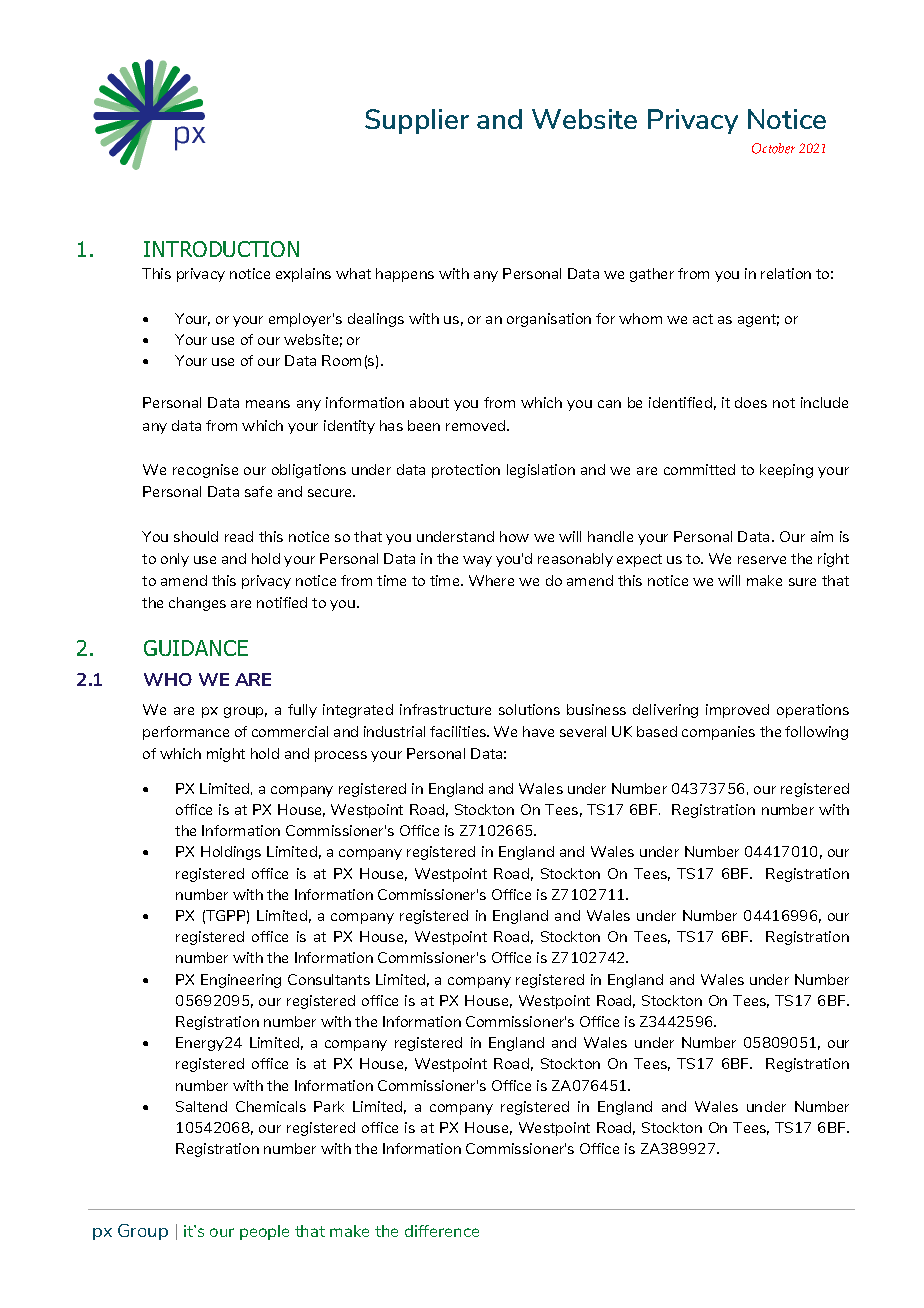 The height and width of the screenshot is (1308, 924). Describe the element at coordinates (773, 148) in the screenshot. I see `October` at that location.
